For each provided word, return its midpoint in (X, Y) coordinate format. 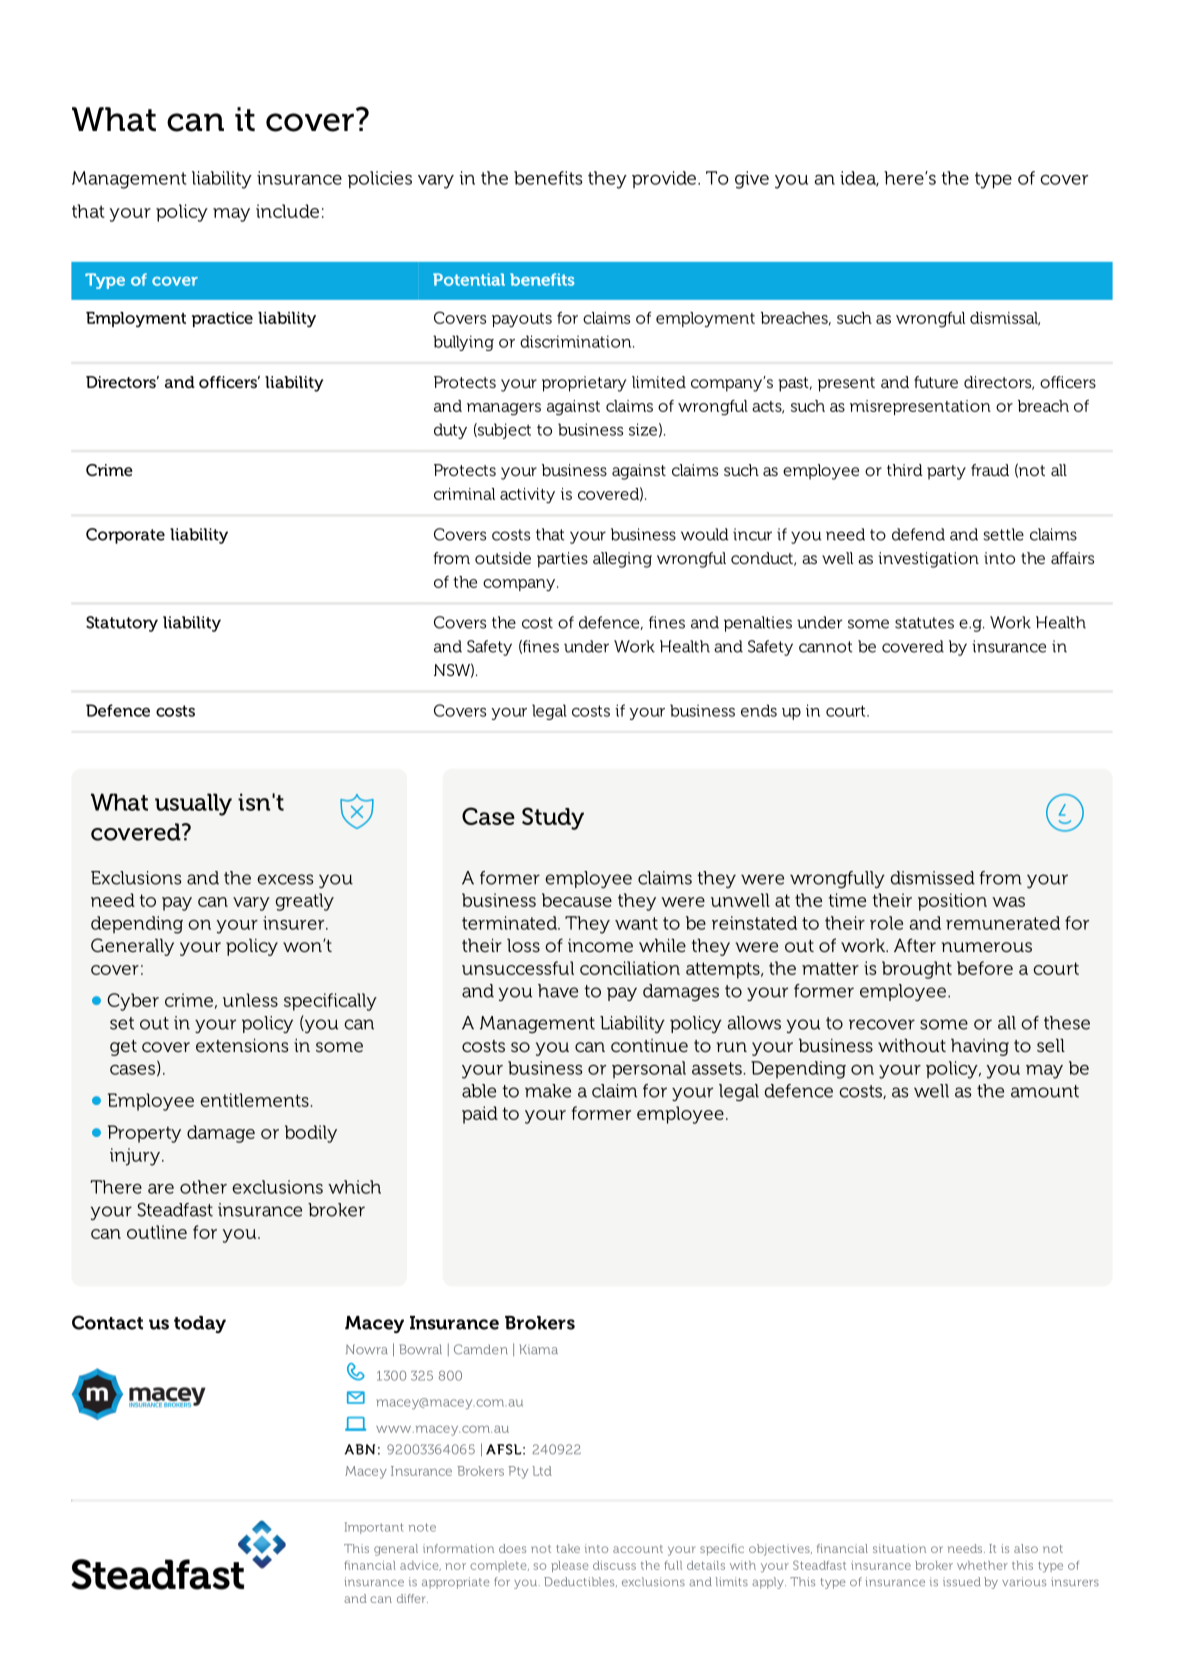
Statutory (122, 624)
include (287, 211)
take (568, 1548)
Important (374, 1528)
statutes (924, 623)
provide (664, 179)
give (752, 180)
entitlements (254, 1100)
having (980, 1047)
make (548, 1091)
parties (562, 560)
